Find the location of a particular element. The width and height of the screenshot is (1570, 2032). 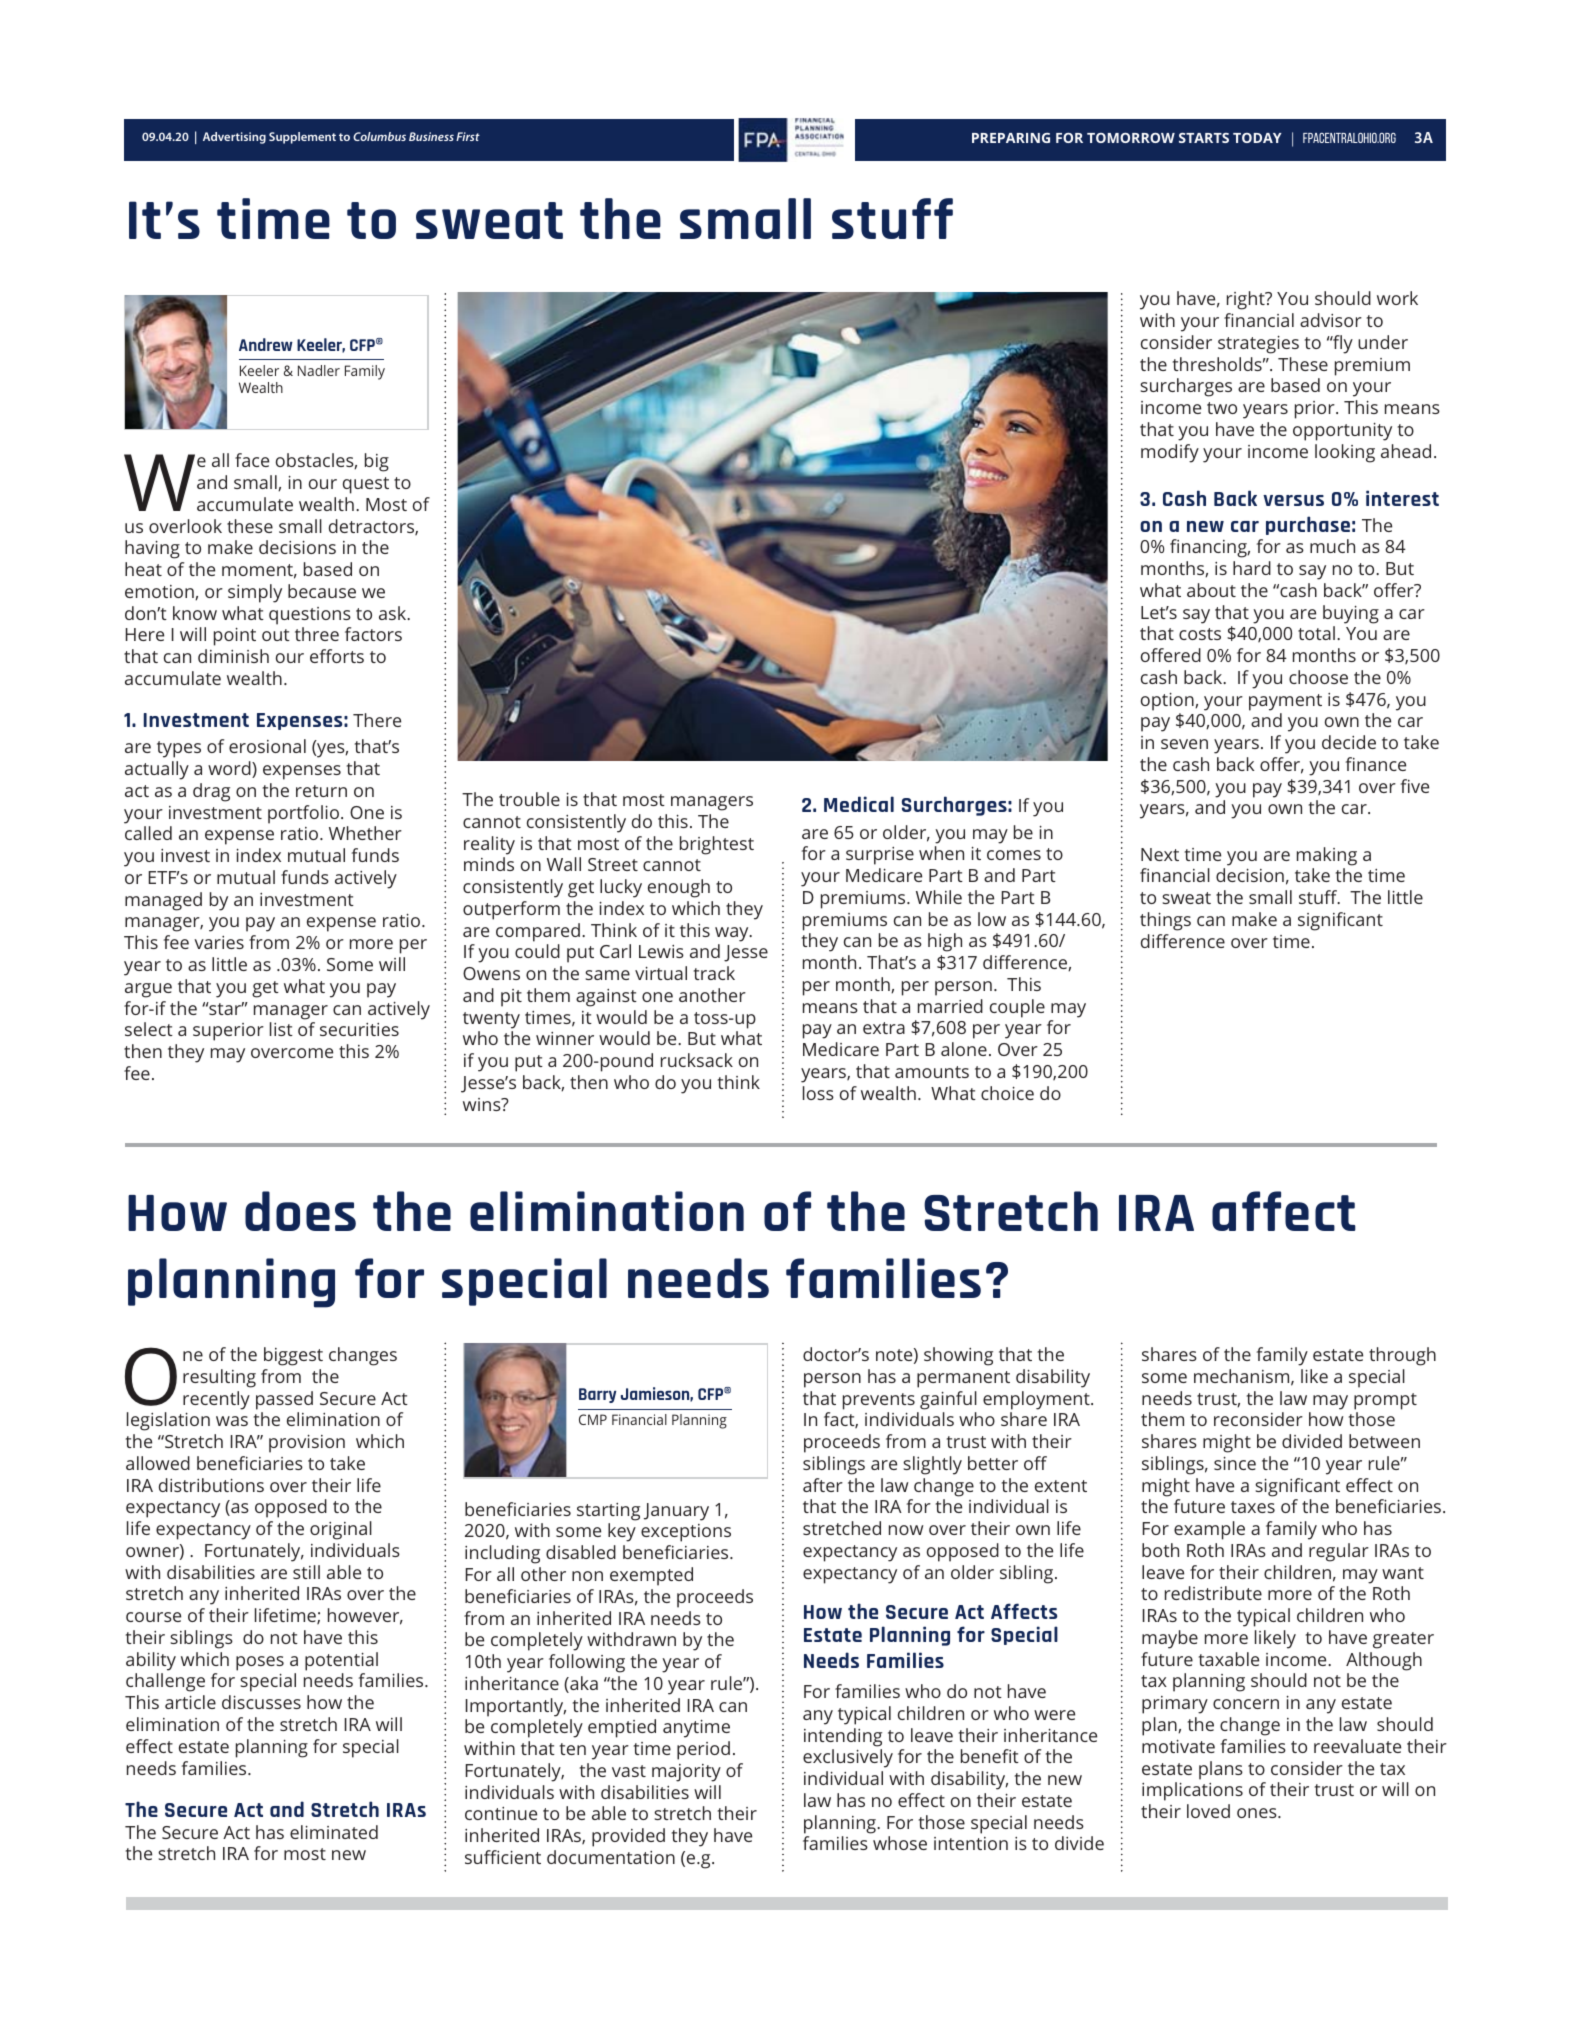

PREPARING is located at coordinates (1011, 138).
